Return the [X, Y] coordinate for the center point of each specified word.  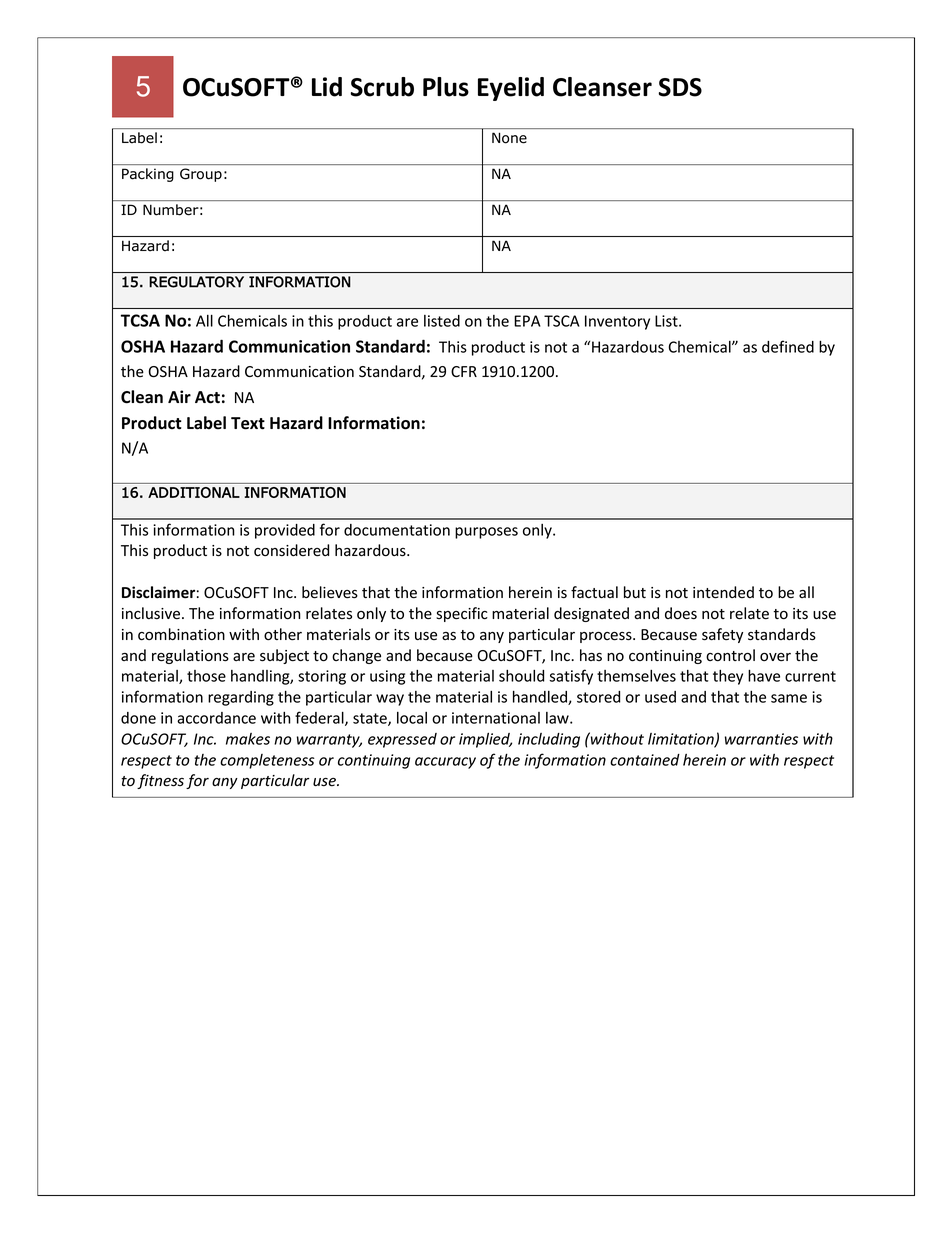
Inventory [617, 322]
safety [722, 635]
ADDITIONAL [194, 492]
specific [462, 614]
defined [788, 346]
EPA [527, 321]
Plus [446, 87]
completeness [267, 761]
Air [179, 396]
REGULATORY [196, 282]
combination [181, 634]
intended [723, 592]
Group [201, 175]
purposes [486, 533]
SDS [680, 87]
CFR [464, 371]
